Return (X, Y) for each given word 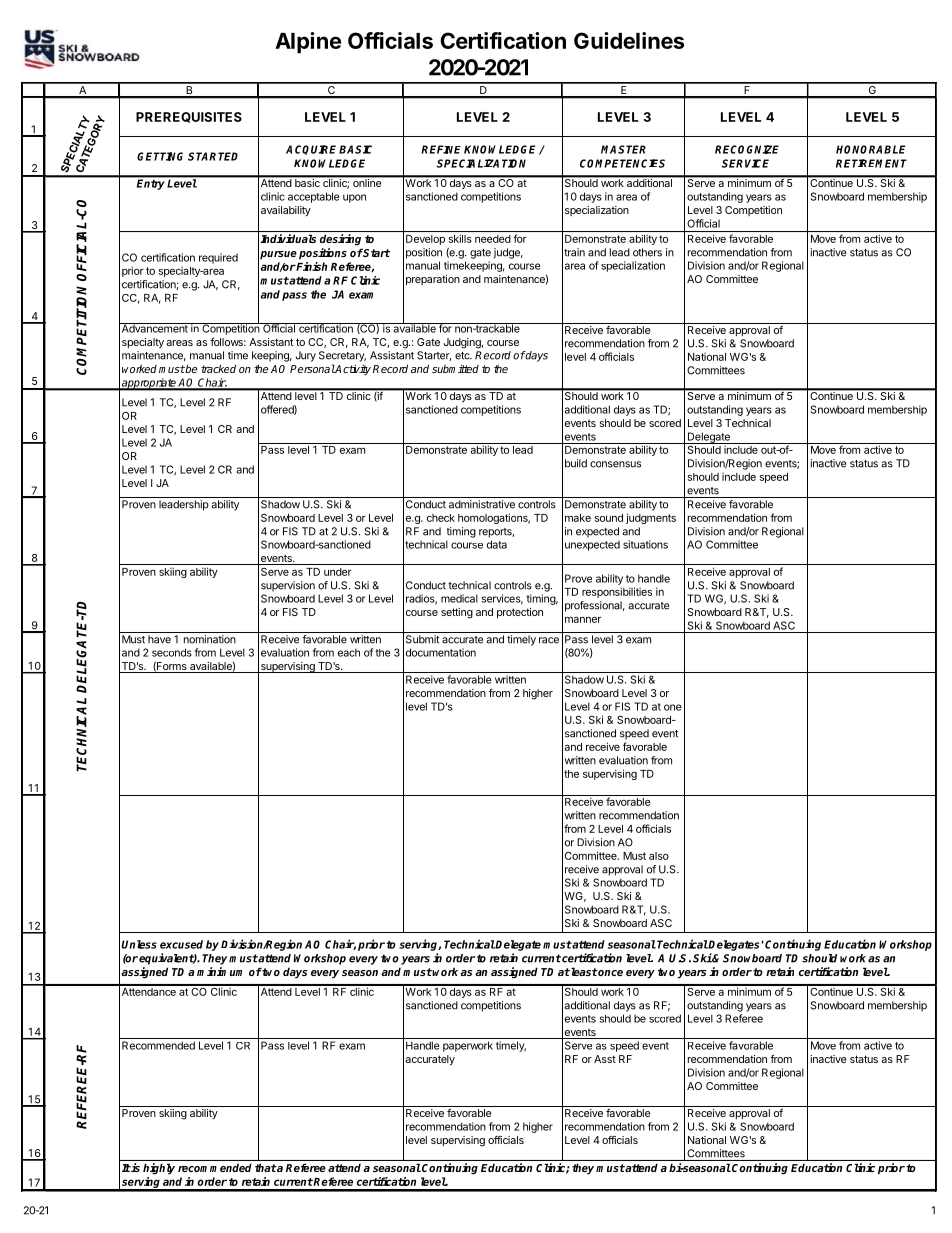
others (647, 252)
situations (645, 544)
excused (181, 944)
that (266, 1167)
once (610, 973)
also (659, 856)
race (549, 640)
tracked (218, 368)
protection (520, 613)
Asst (605, 1059)
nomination (210, 639)
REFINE (441, 149)
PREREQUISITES (189, 117)
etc (463, 356)
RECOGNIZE (747, 149)
